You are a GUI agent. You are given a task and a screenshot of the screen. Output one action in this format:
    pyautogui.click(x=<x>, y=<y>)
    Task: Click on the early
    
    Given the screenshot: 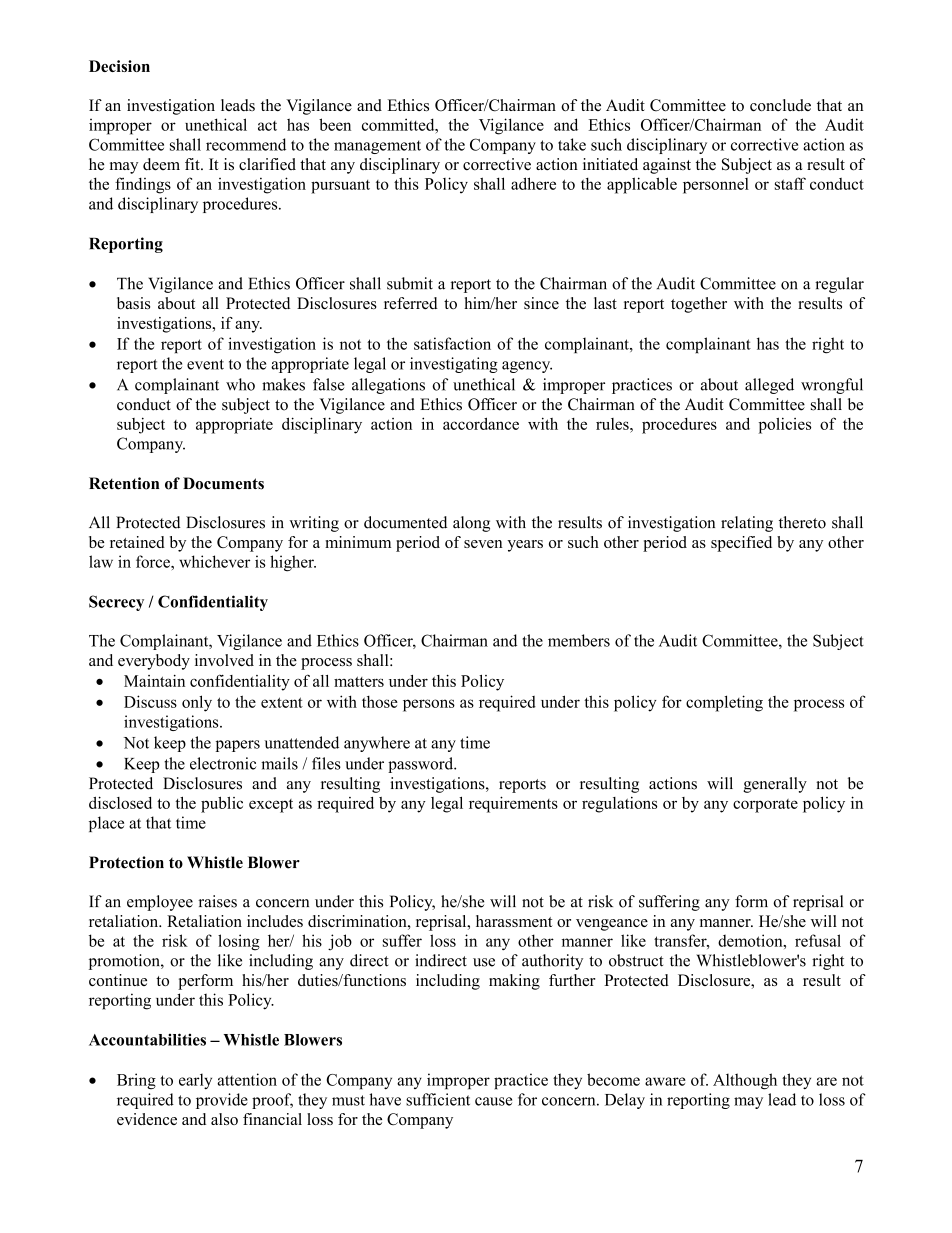 What is the action you would take?
    pyautogui.click(x=195, y=1081)
